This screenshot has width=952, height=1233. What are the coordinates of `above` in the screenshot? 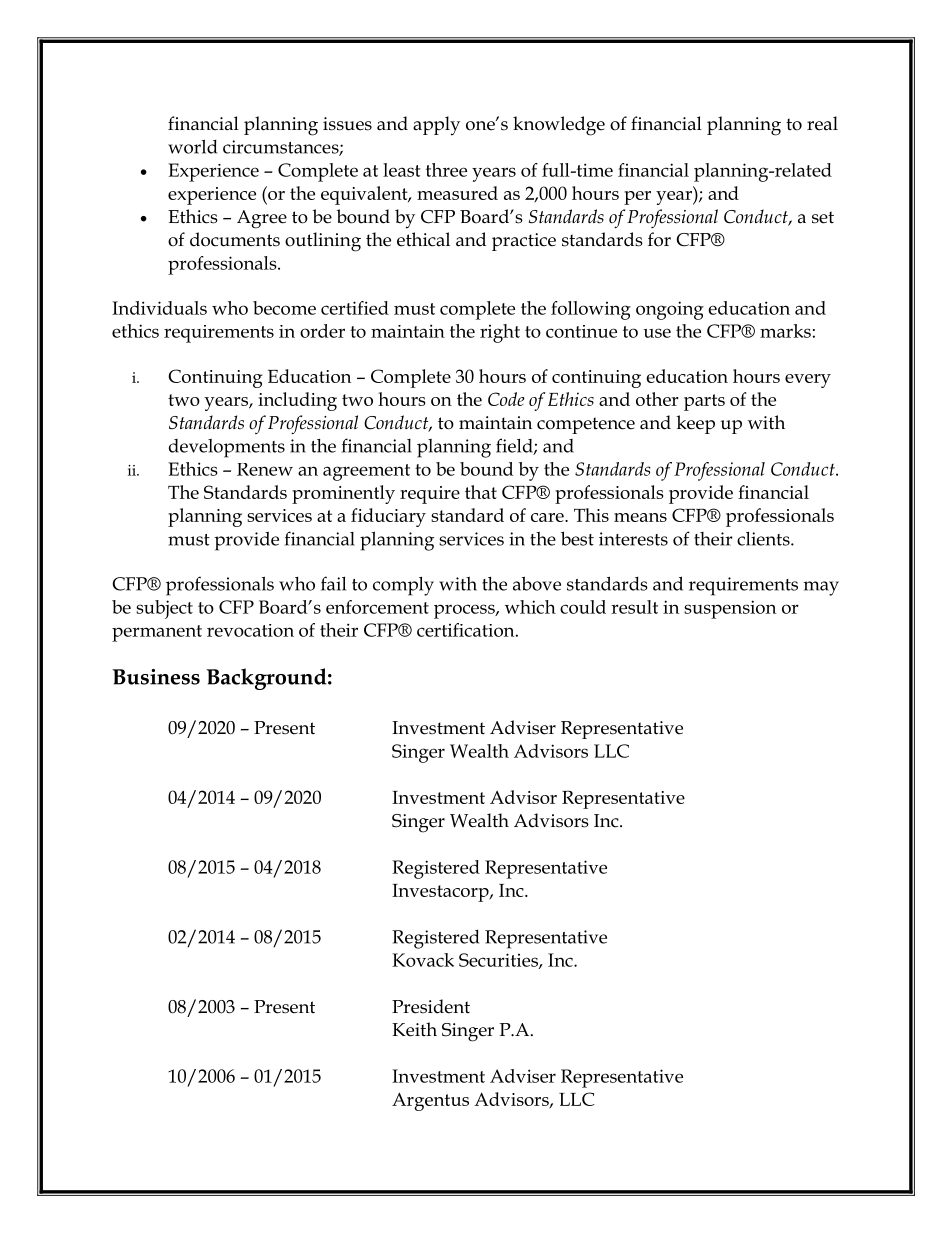 It's located at (537, 583).
